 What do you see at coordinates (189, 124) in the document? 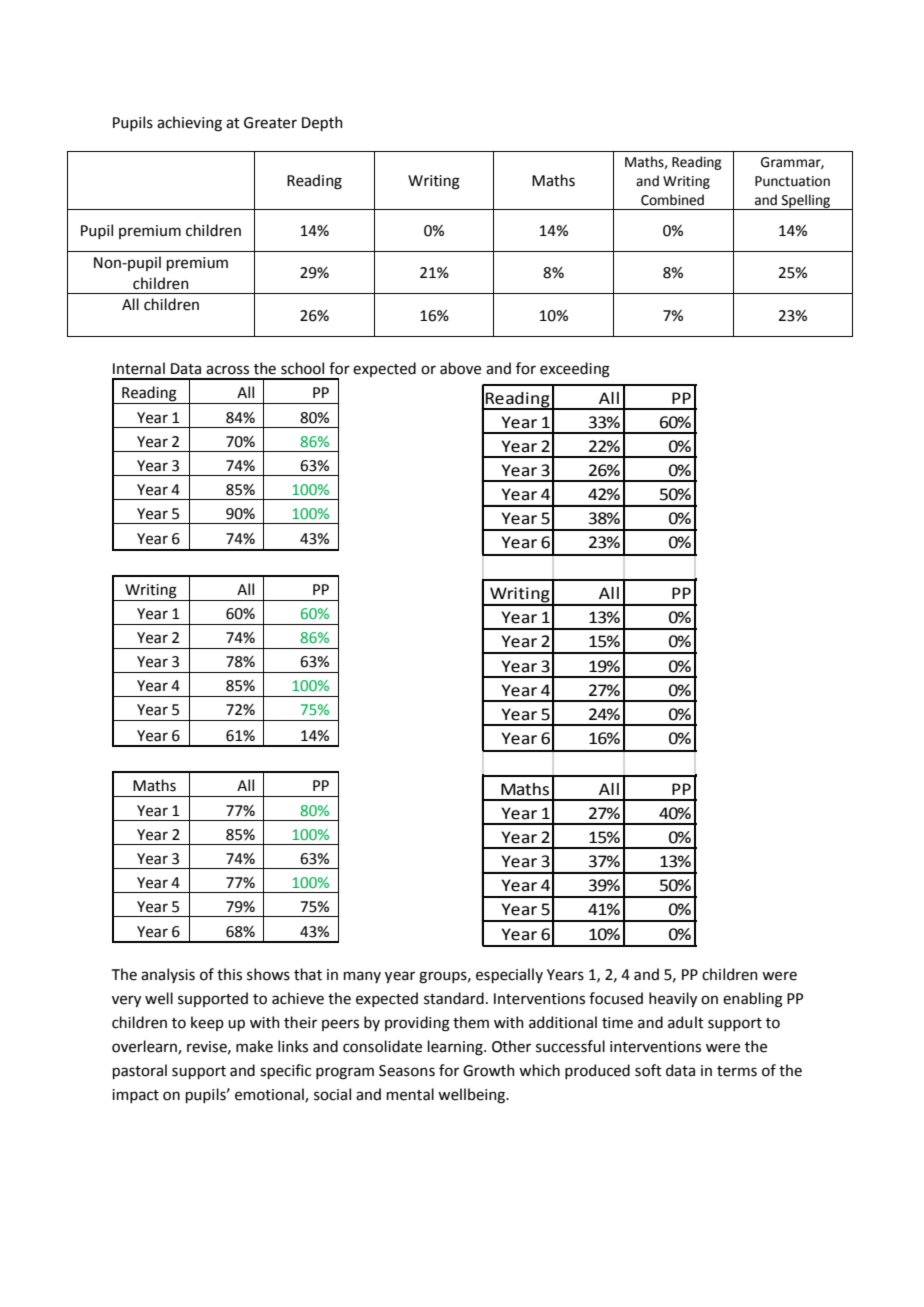
I see `achieving` at bounding box center [189, 124].
